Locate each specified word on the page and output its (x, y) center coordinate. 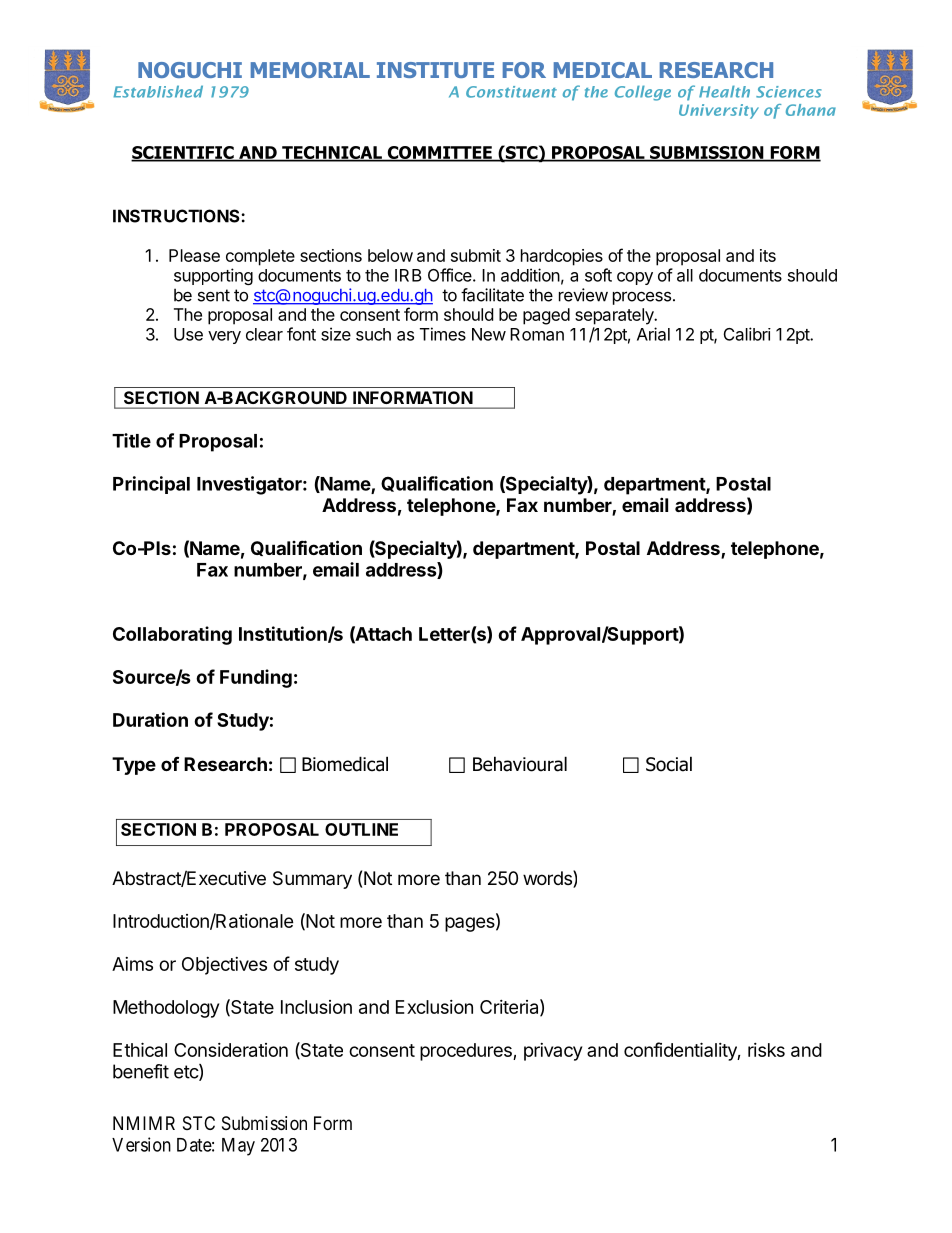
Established (158, 91)
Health (724, 91)
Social (669, 764)
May (238, 1147)
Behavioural (520, 764)
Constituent (511, 92)
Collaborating (172, 635)
